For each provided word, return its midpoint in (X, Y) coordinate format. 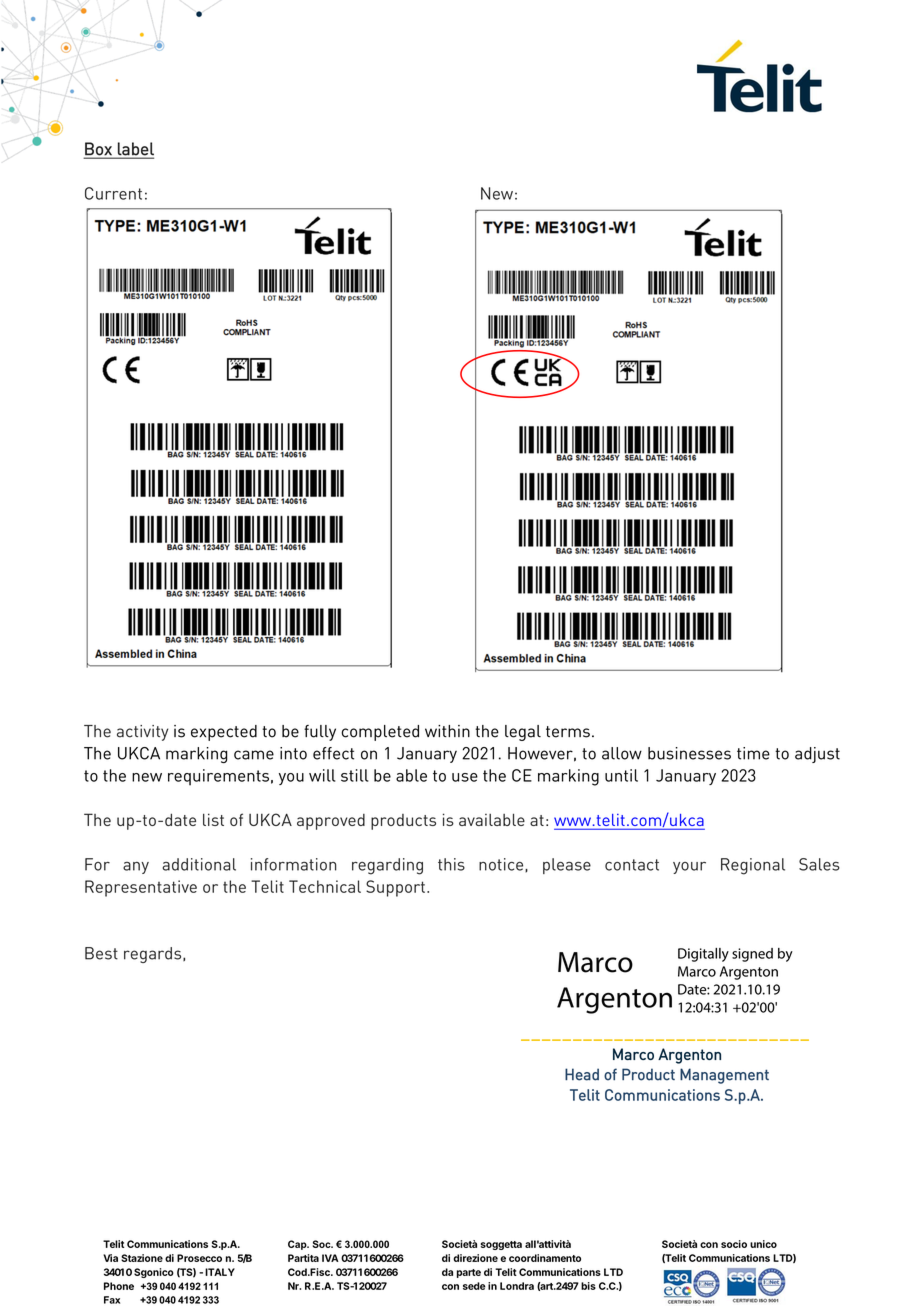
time (753, 753)
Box (99, 150)
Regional (753, 866)
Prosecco (199, 1258)
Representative (141, 888)
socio (734, 1244)
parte (469, 1273)
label (135, 150)
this (451, 864)
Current (113, 193)
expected (224, 733)
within (447, 731)
